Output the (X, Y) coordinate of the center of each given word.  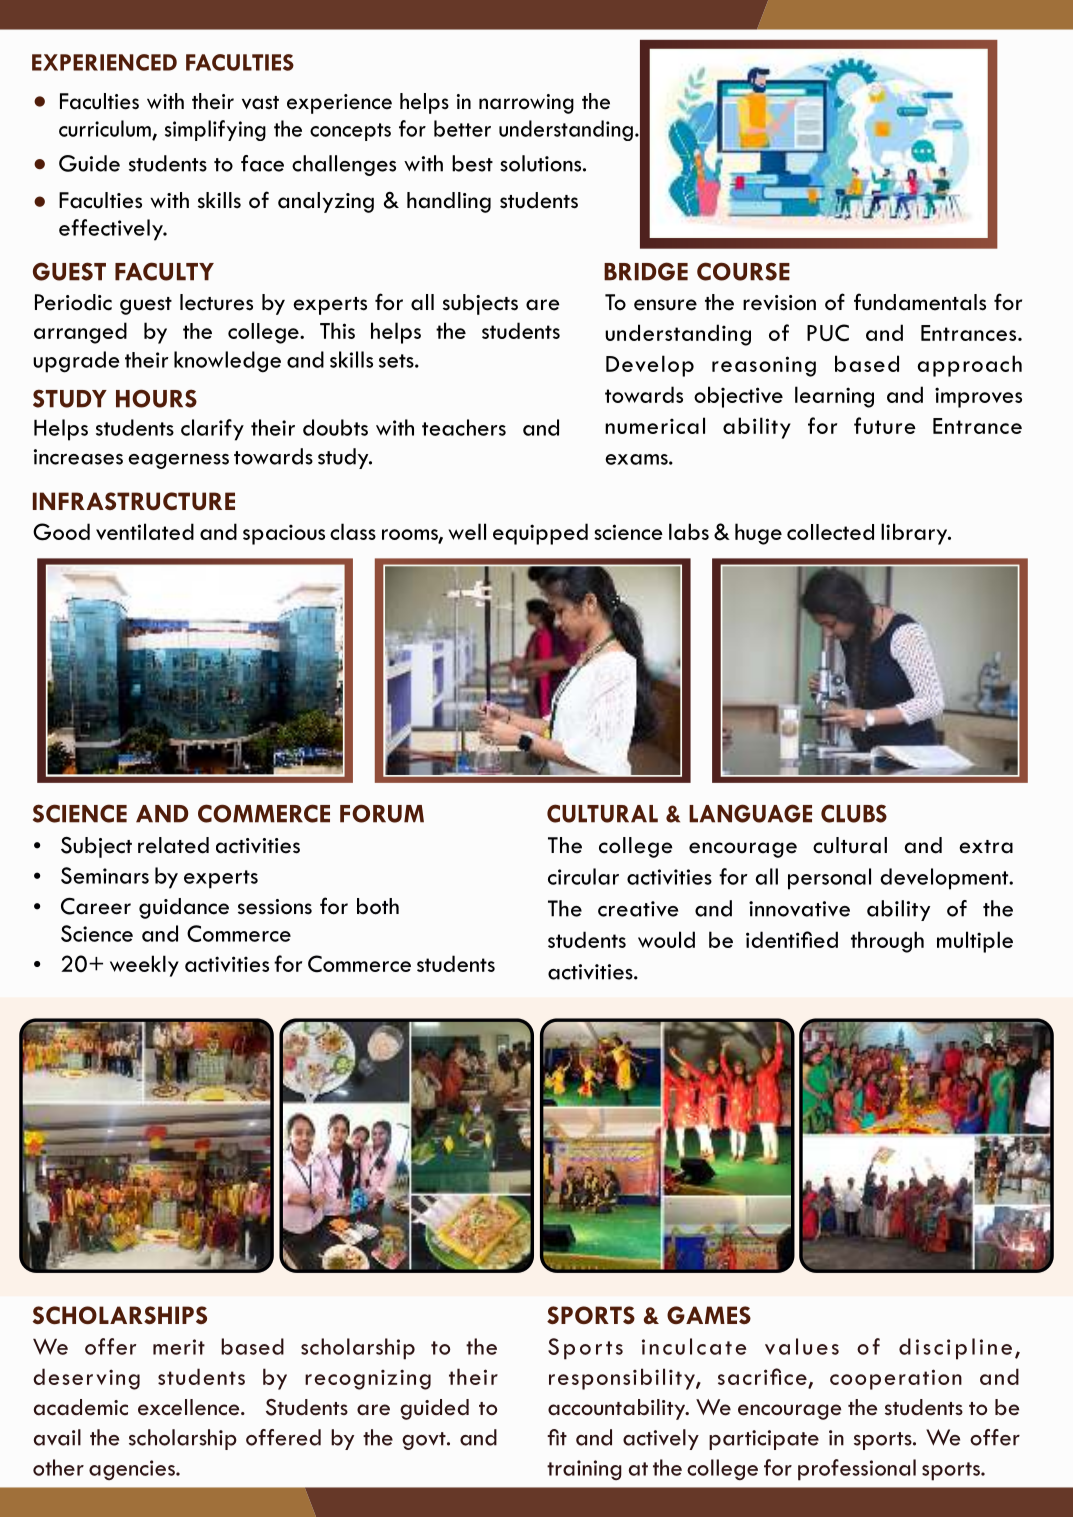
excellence (190, 1407)
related (173, 845)
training (584, 1470)
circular (583, 876)
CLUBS (854, 813)
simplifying (215, 130)
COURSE (743, 271)
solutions (542, 163)
